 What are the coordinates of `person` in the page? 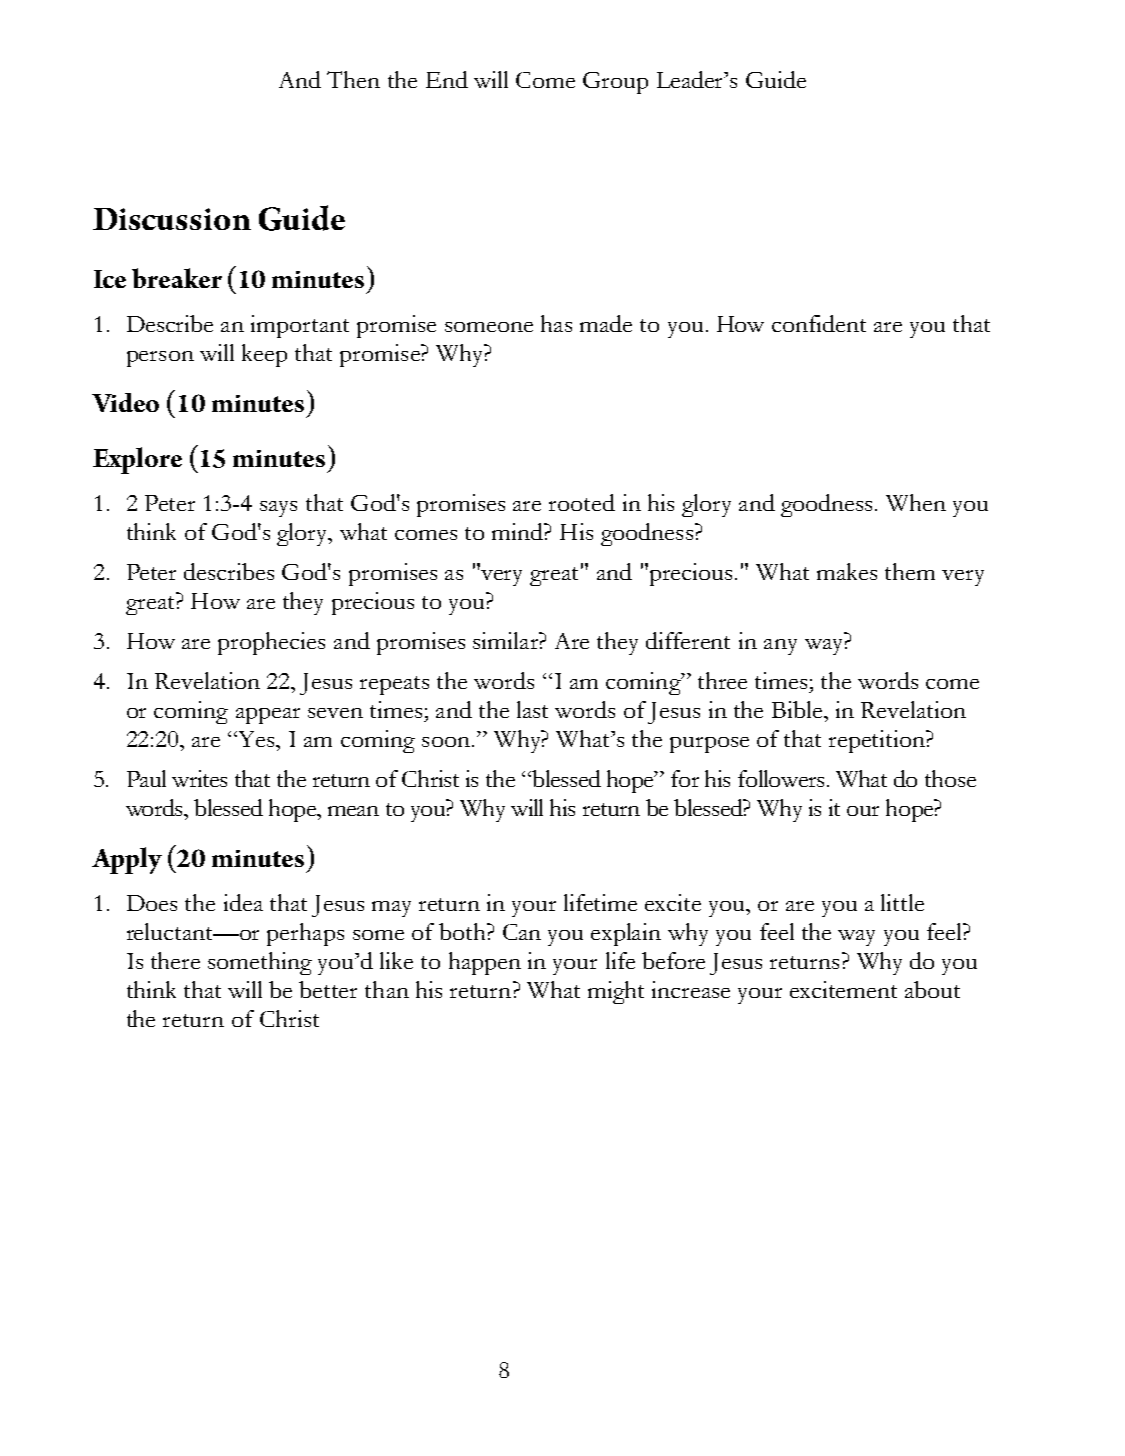 It's located at (160, 359).
